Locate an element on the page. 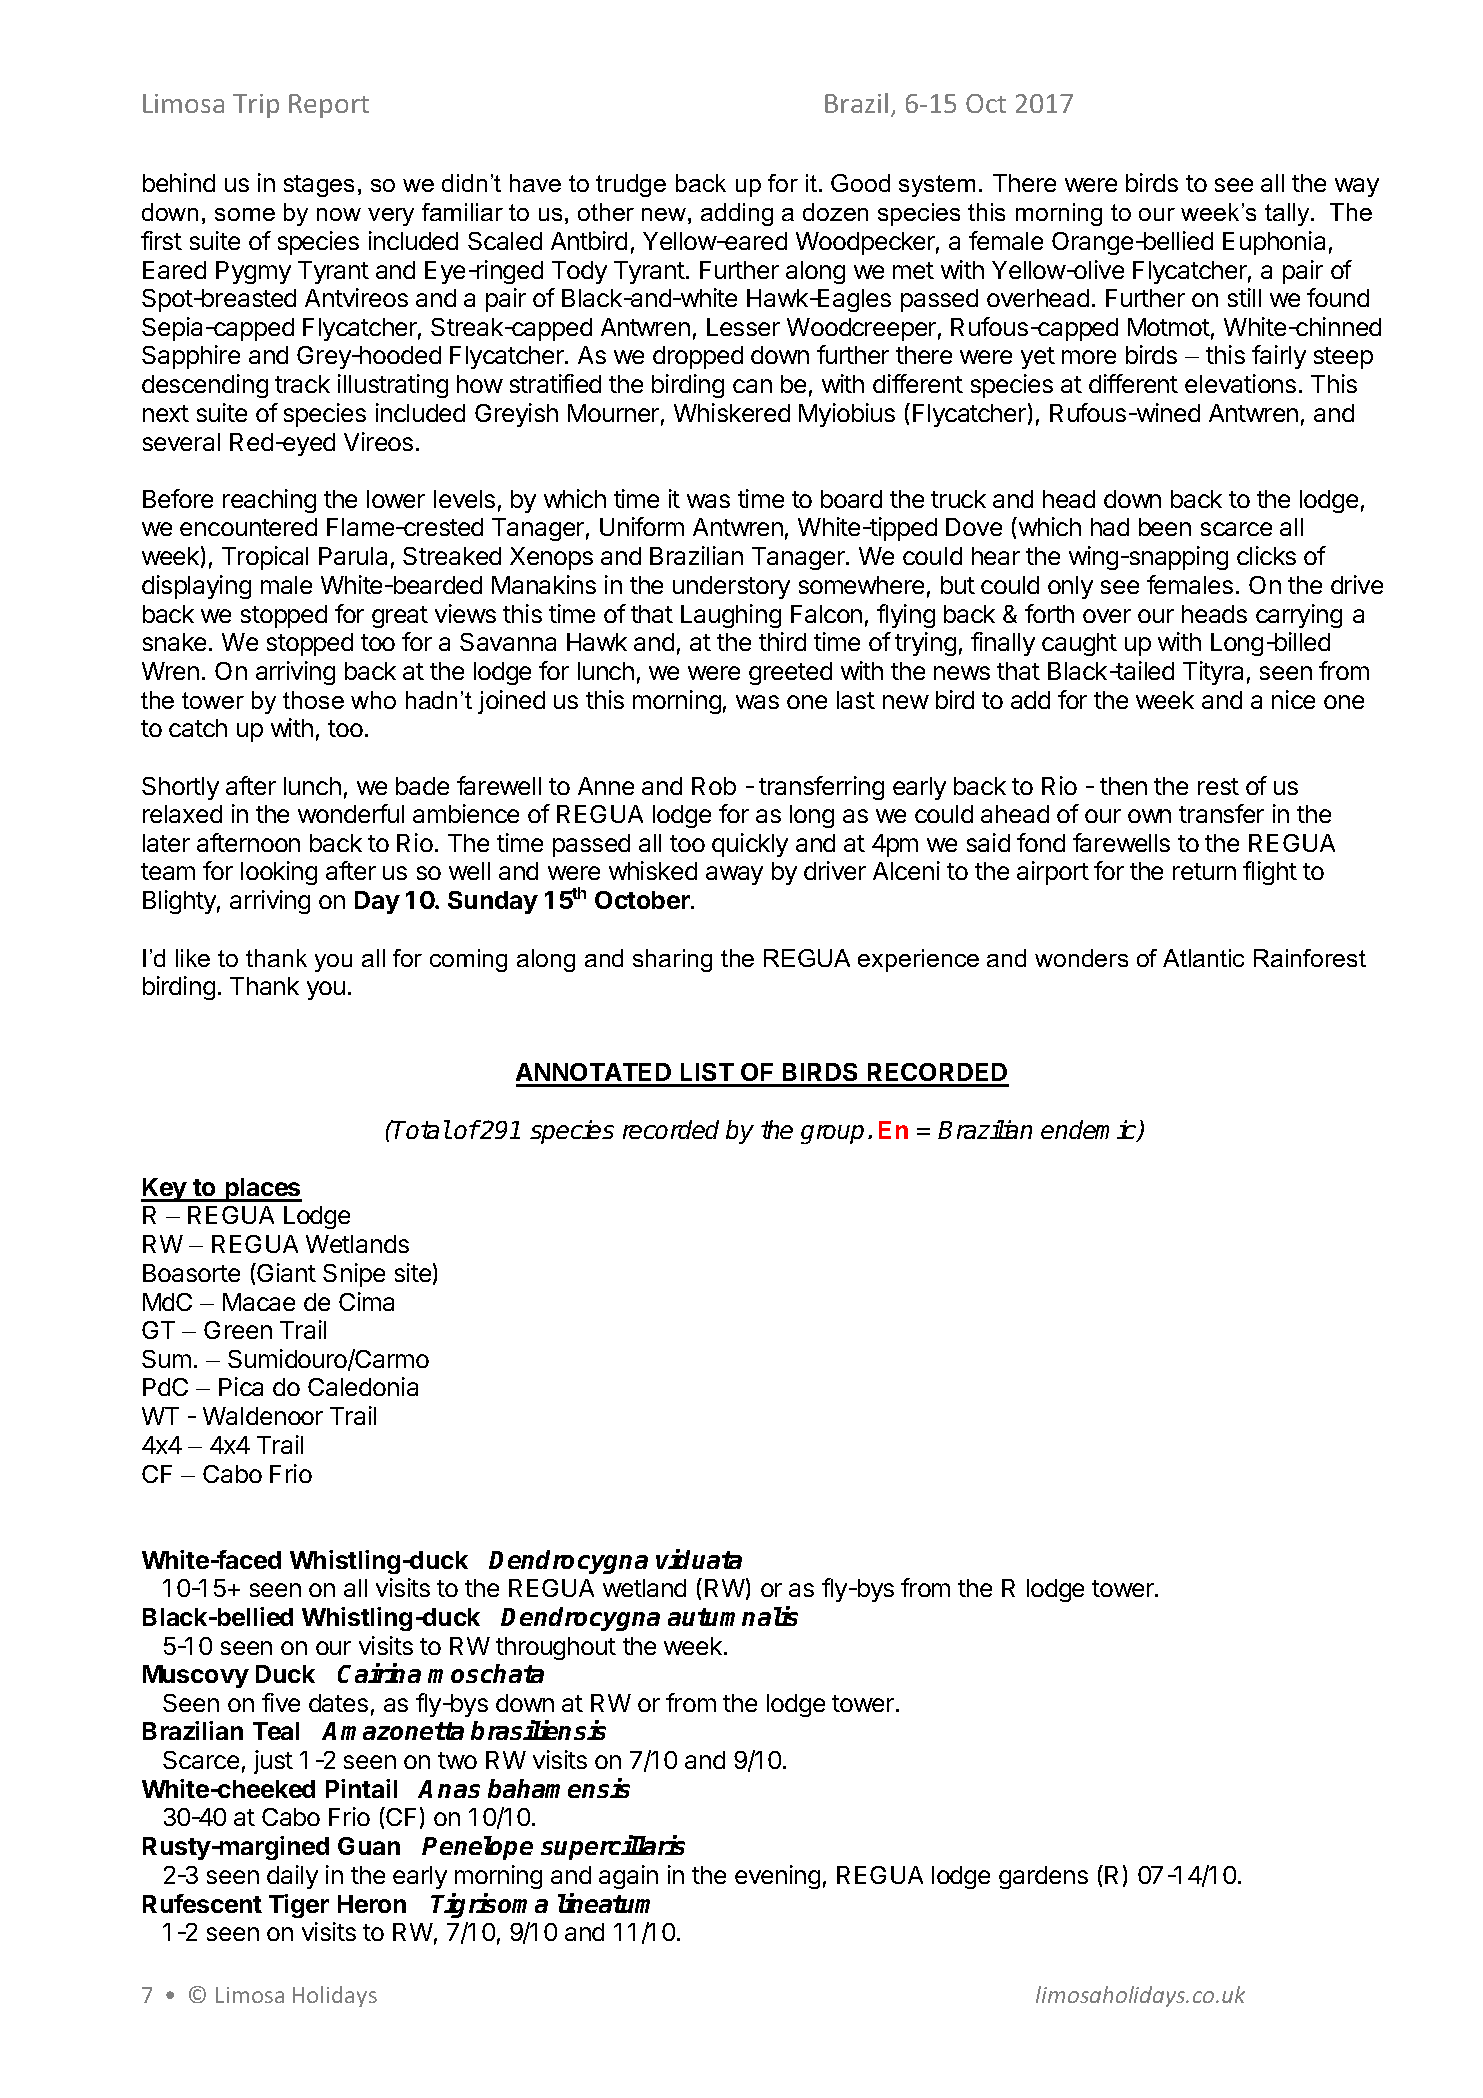 This image has width=1483, height=2098. encountered is located at coordinates (248, 527).
